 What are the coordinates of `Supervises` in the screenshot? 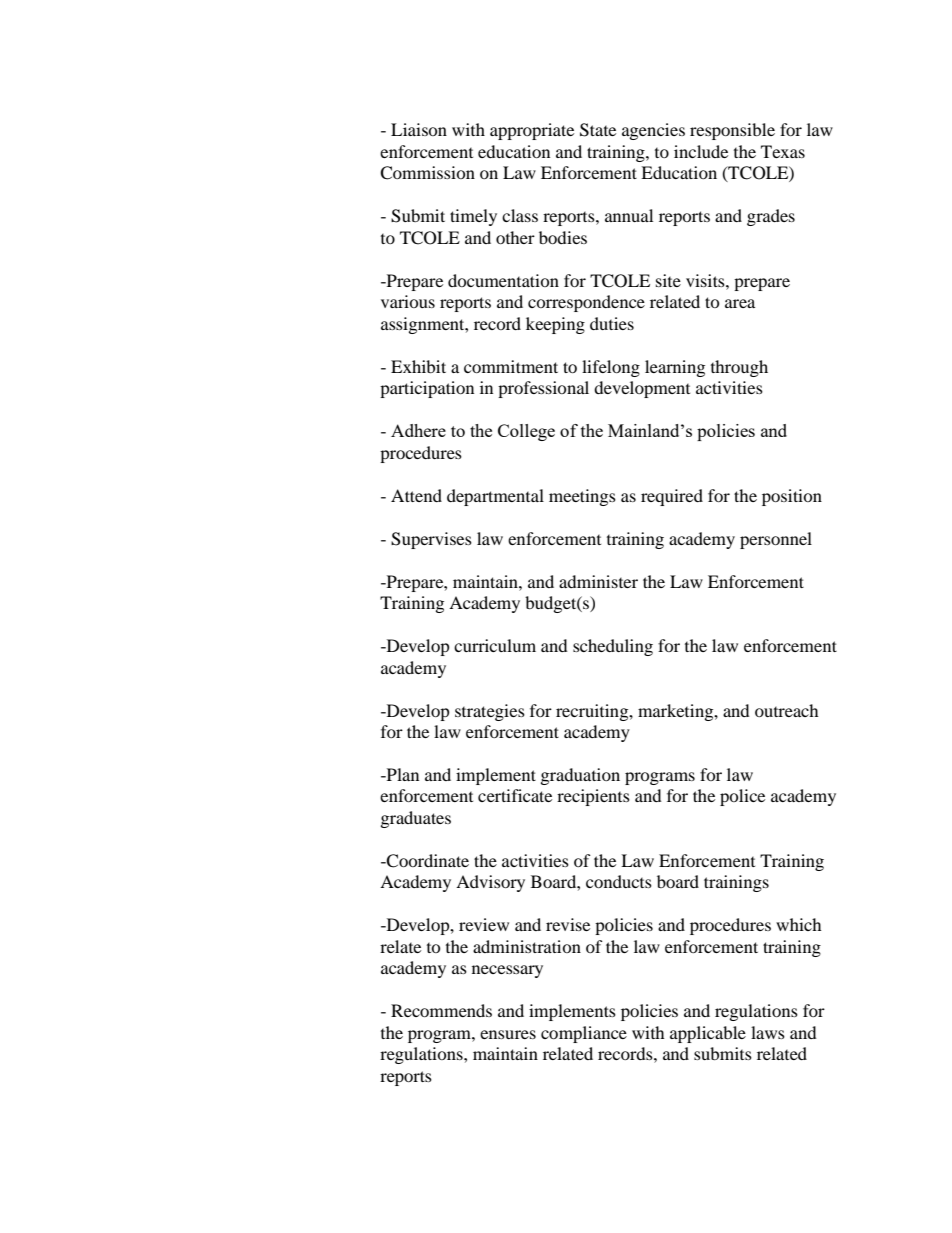 It's located at (431, 540).
